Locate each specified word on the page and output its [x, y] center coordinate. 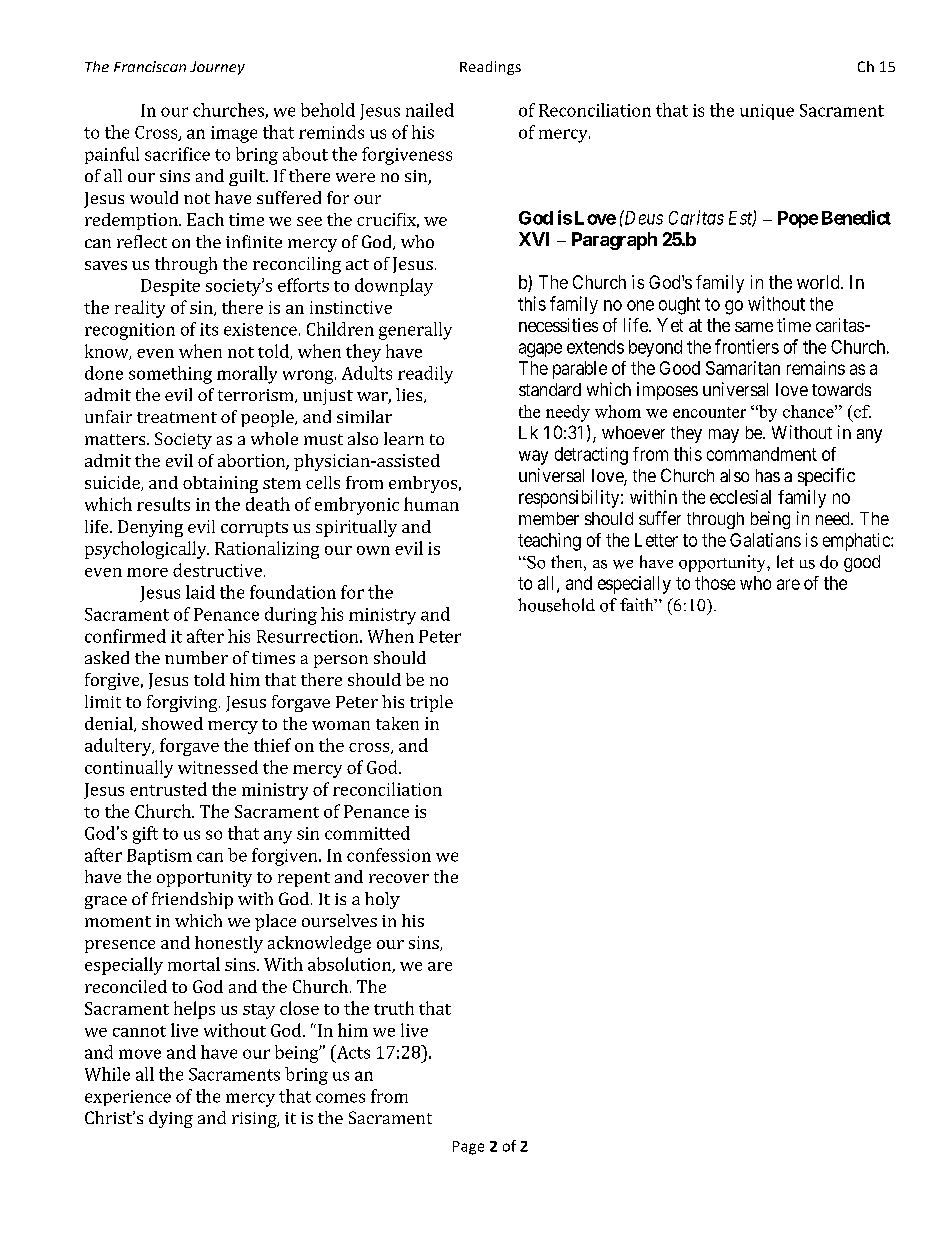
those [715, 583]
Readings [490, 68]
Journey [217, 68]
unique [767, 112]
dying [171, 1119]
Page [468, 1148]
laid [200, 592]
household [556, 605]
